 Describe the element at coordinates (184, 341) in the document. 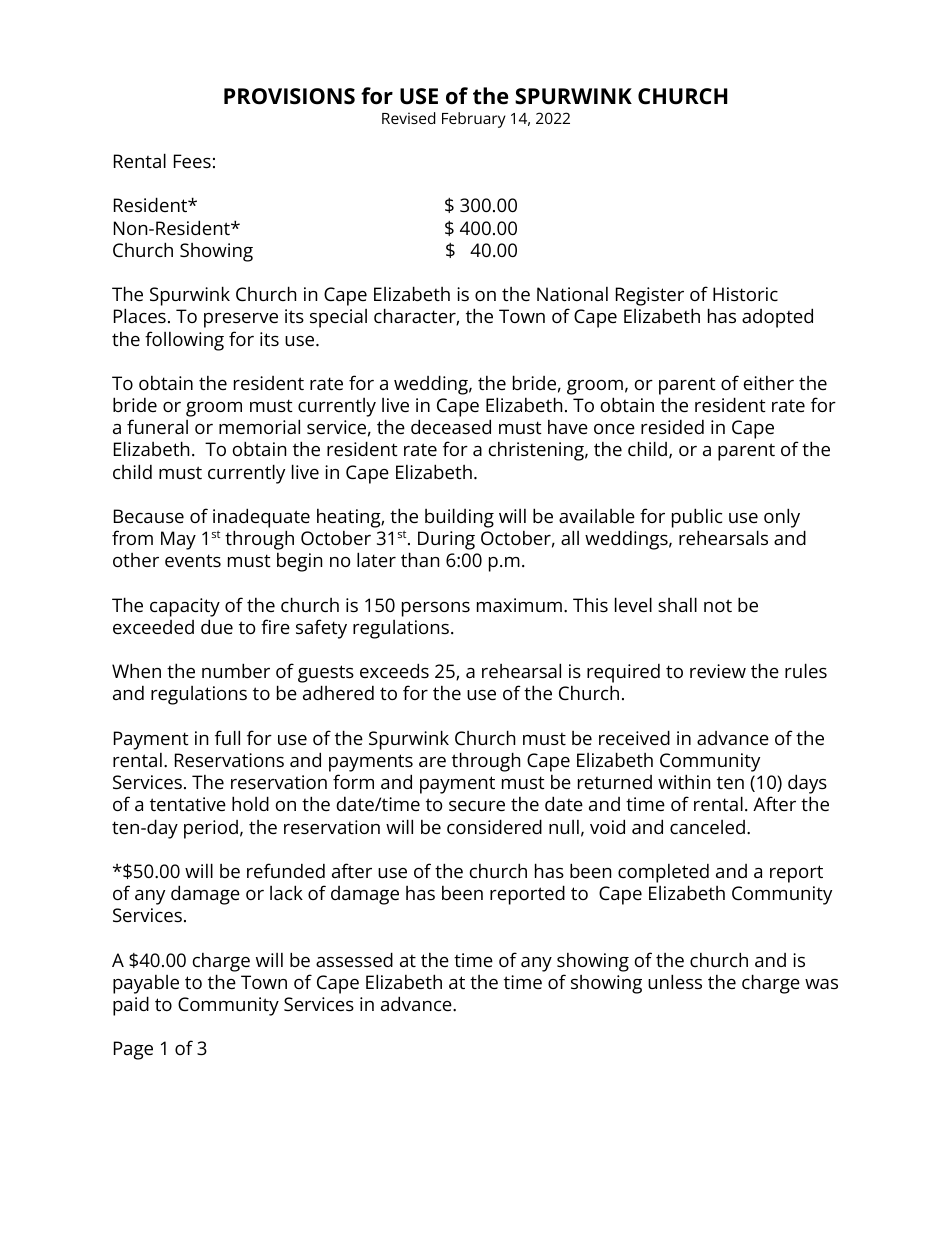

I see `following` at that location.
